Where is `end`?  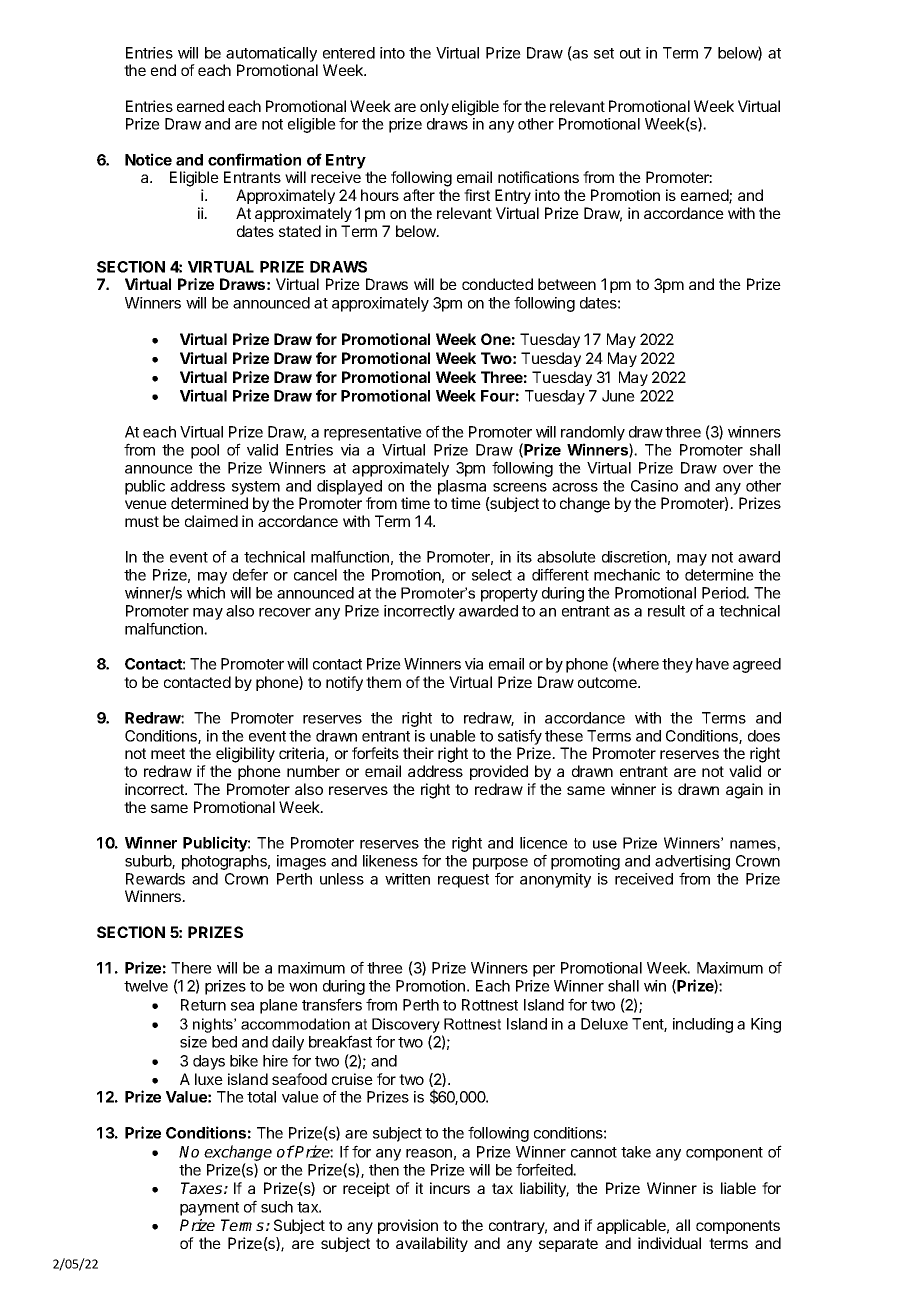
end is located at coordinates (163, 70).
